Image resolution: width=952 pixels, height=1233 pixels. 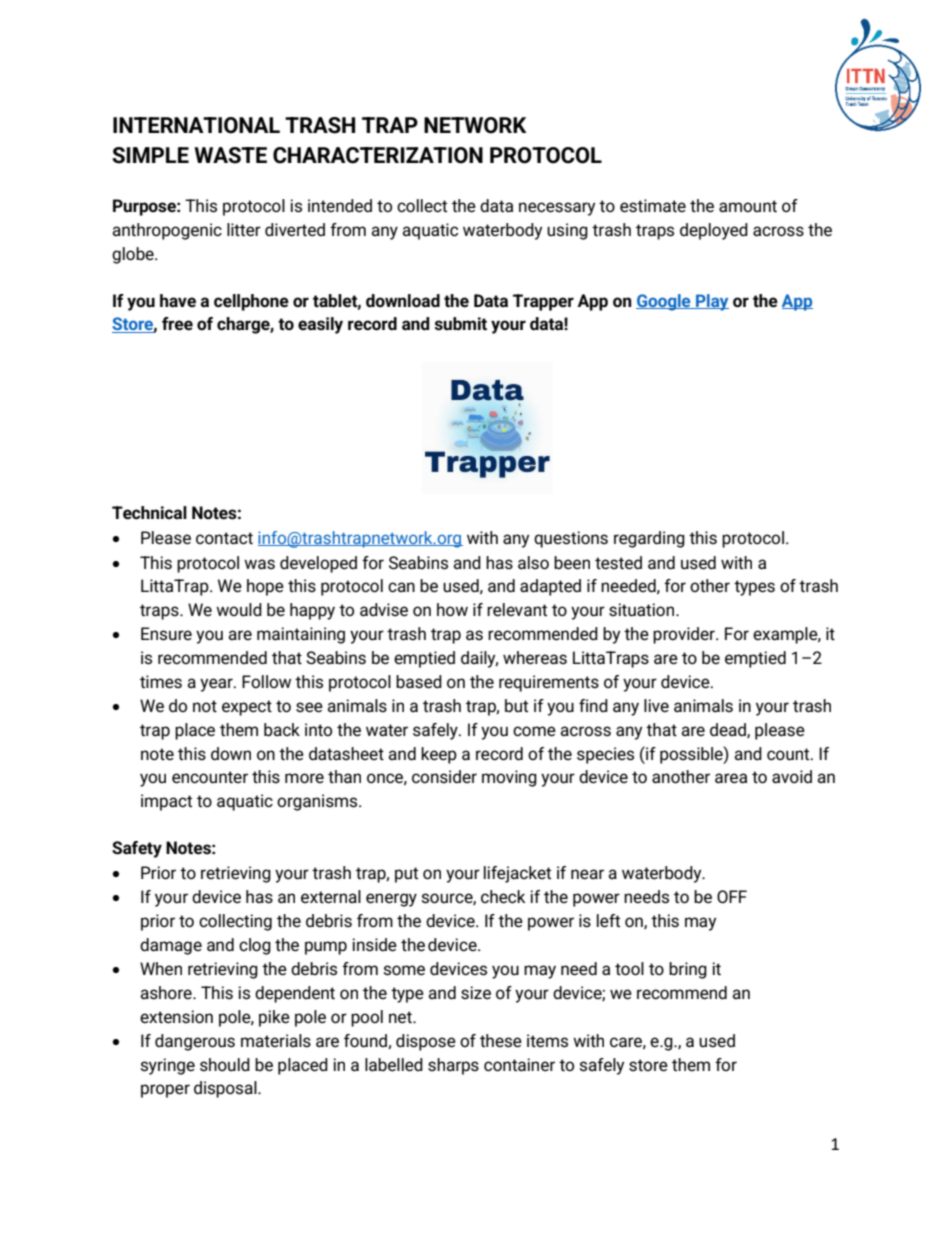 What do you see at coordinates (503, 897) in the screenshot?
I see `check` at bounding box center [503, 897].
